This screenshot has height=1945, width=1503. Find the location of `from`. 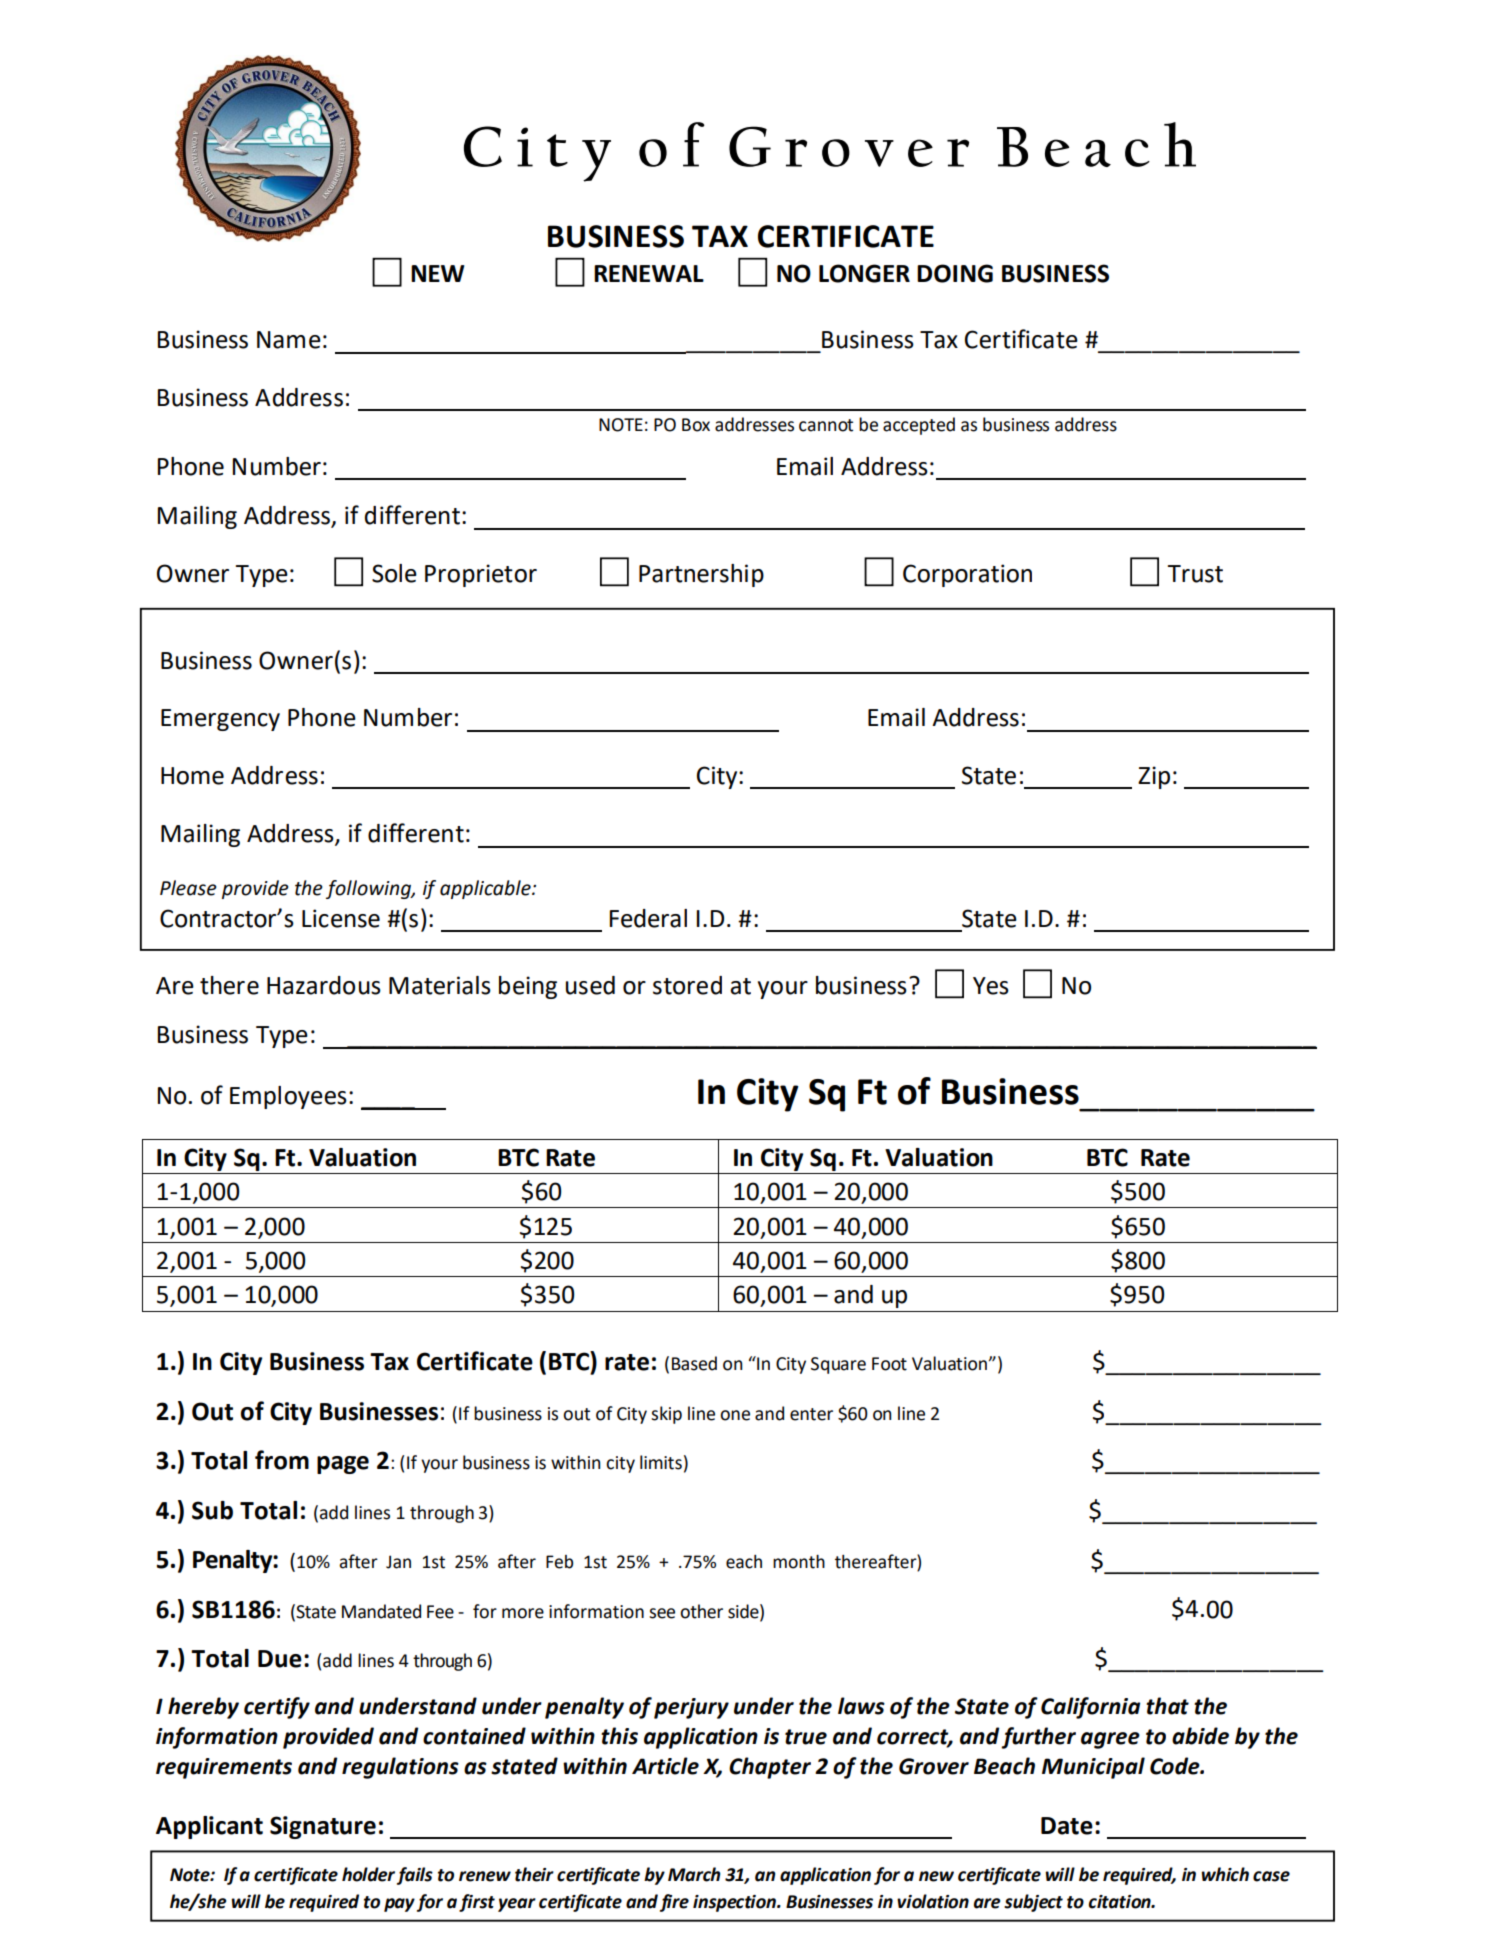

from is located at coordinates (282, 1460).
